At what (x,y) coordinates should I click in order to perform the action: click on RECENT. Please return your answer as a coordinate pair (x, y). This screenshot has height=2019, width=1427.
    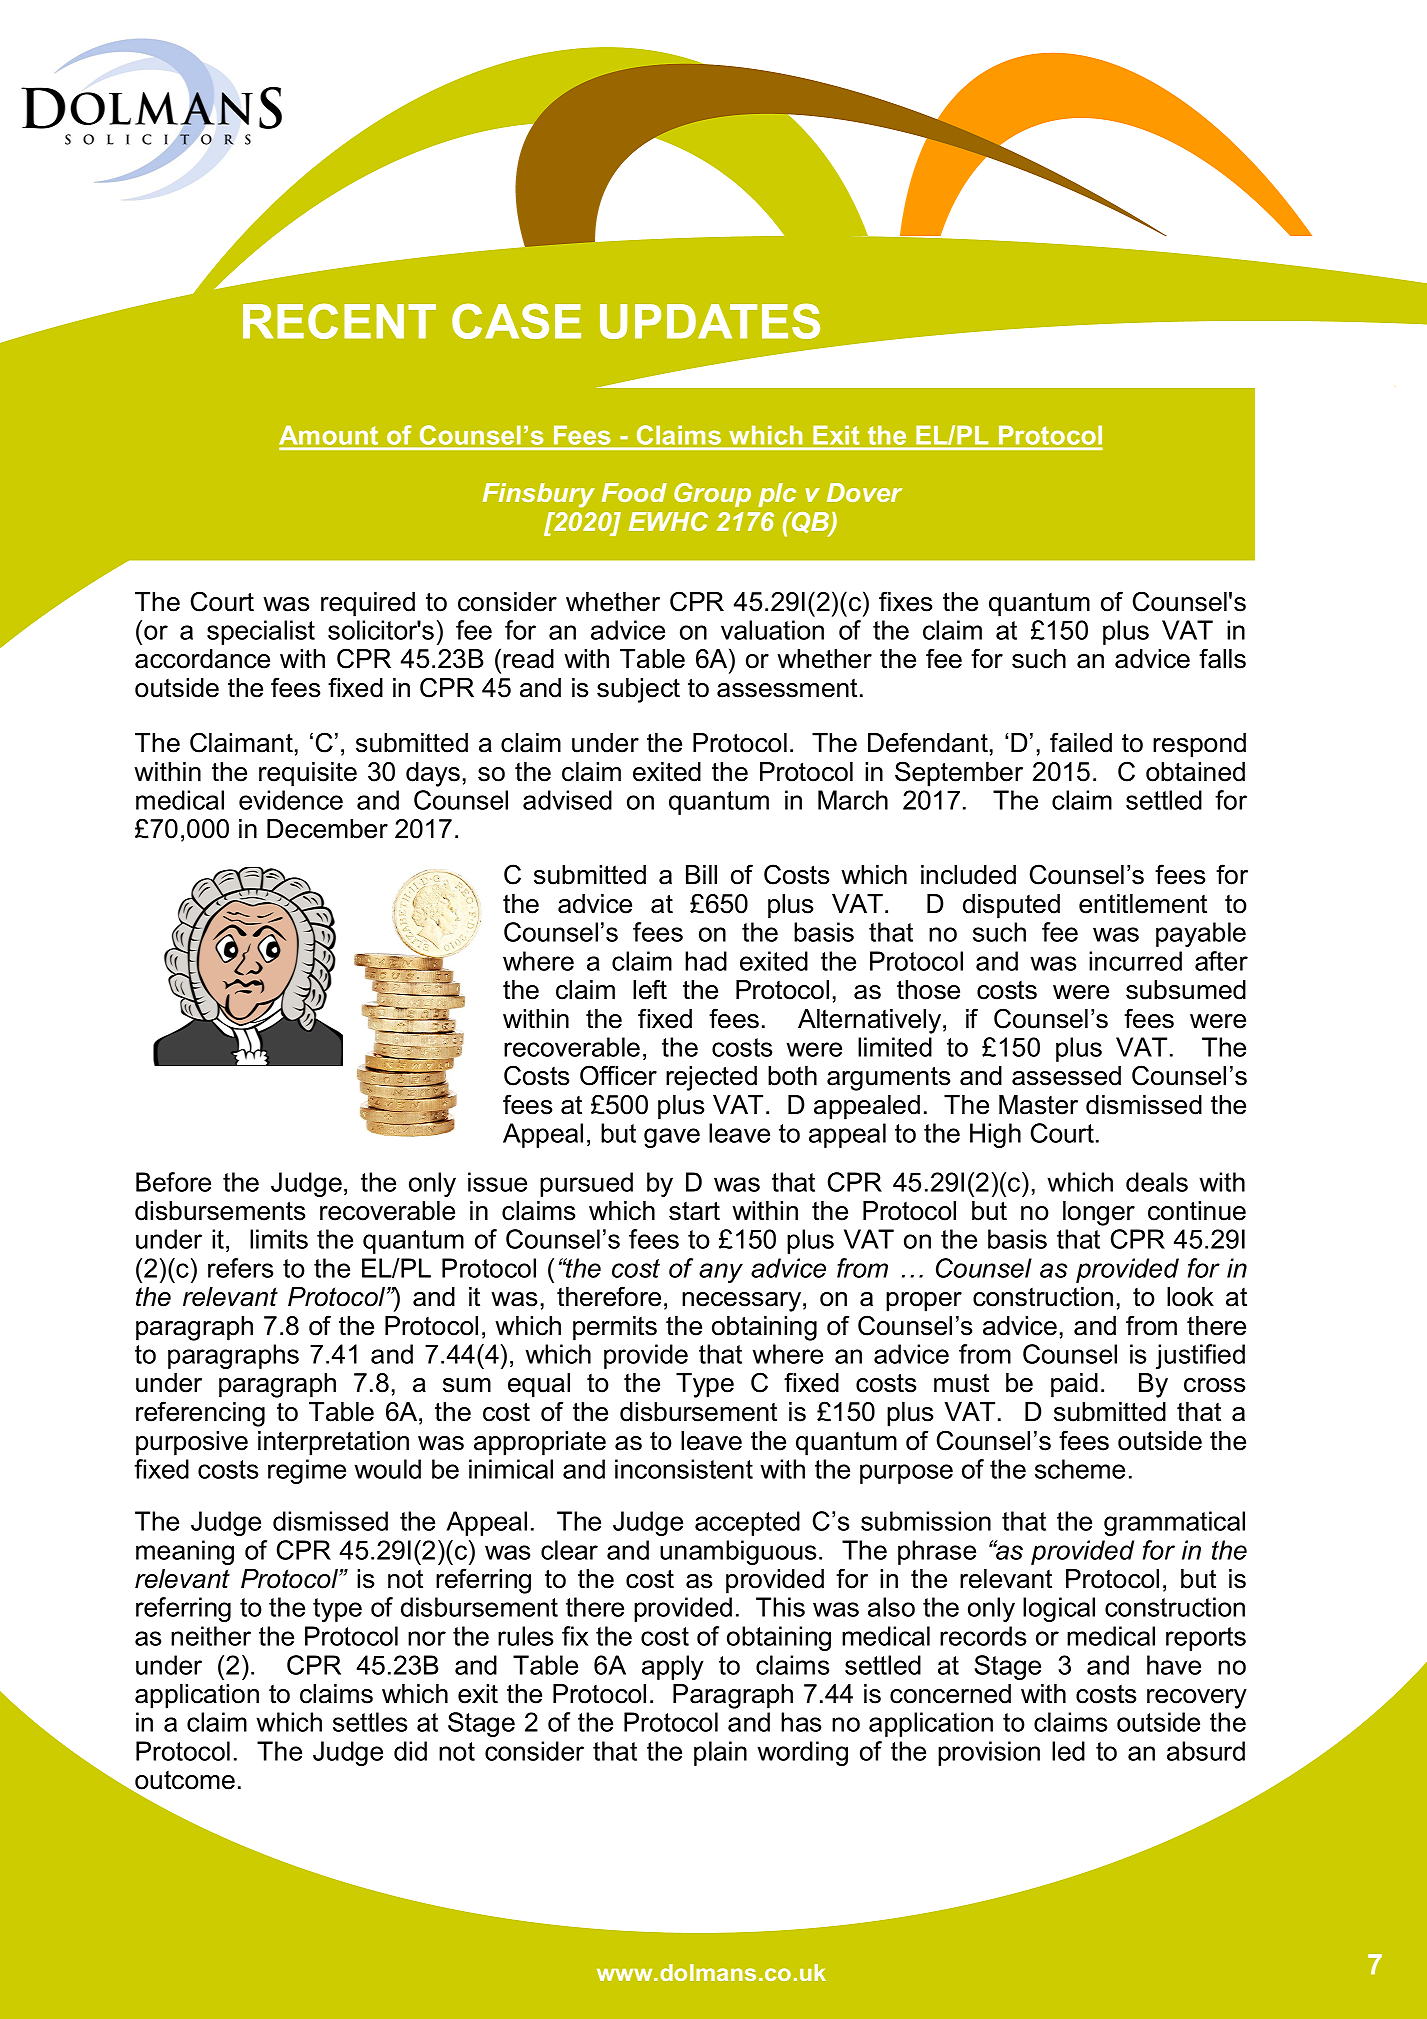
    Looking at the image, I should click on (339, 321).
